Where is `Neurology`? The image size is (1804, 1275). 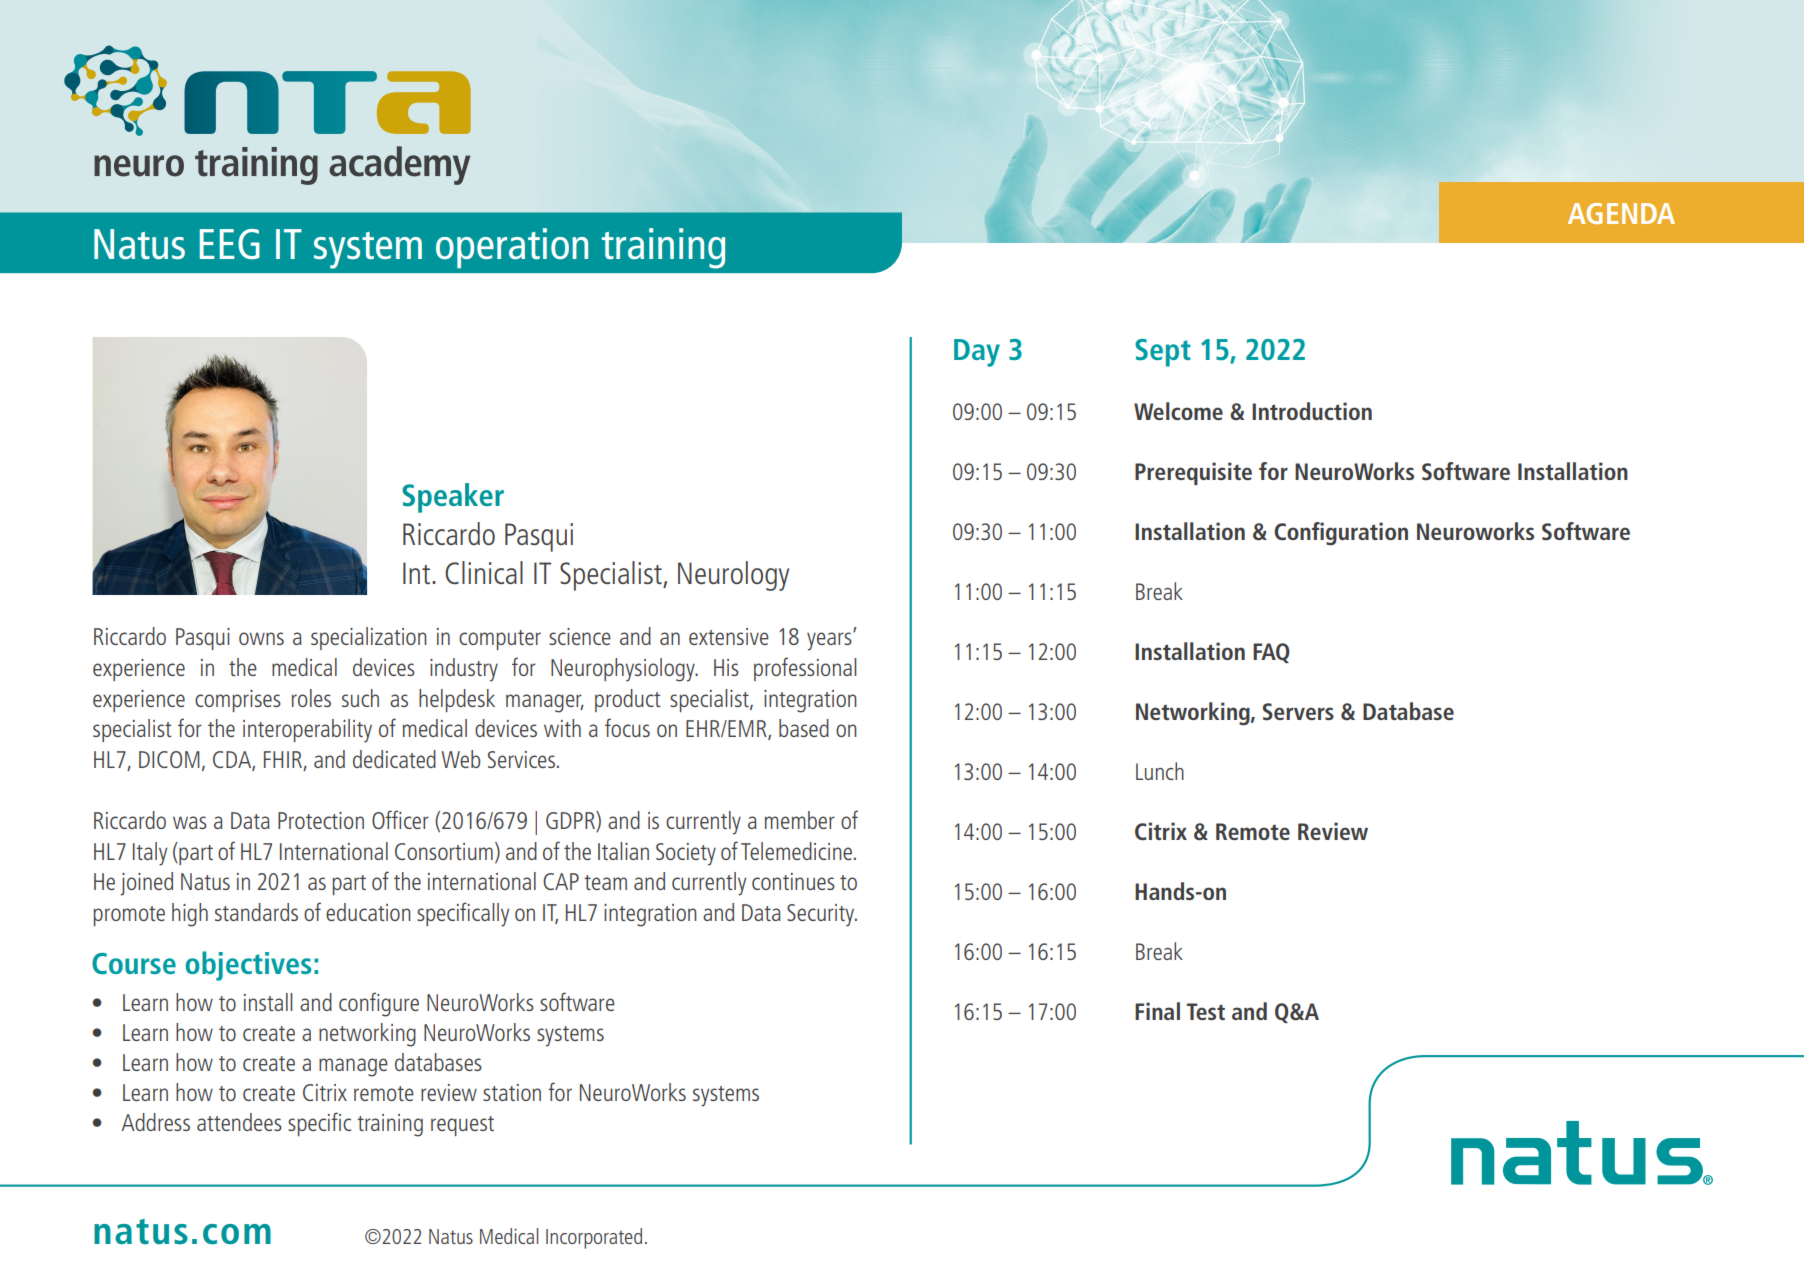 Neurology is located at coordinates (733, 576).
